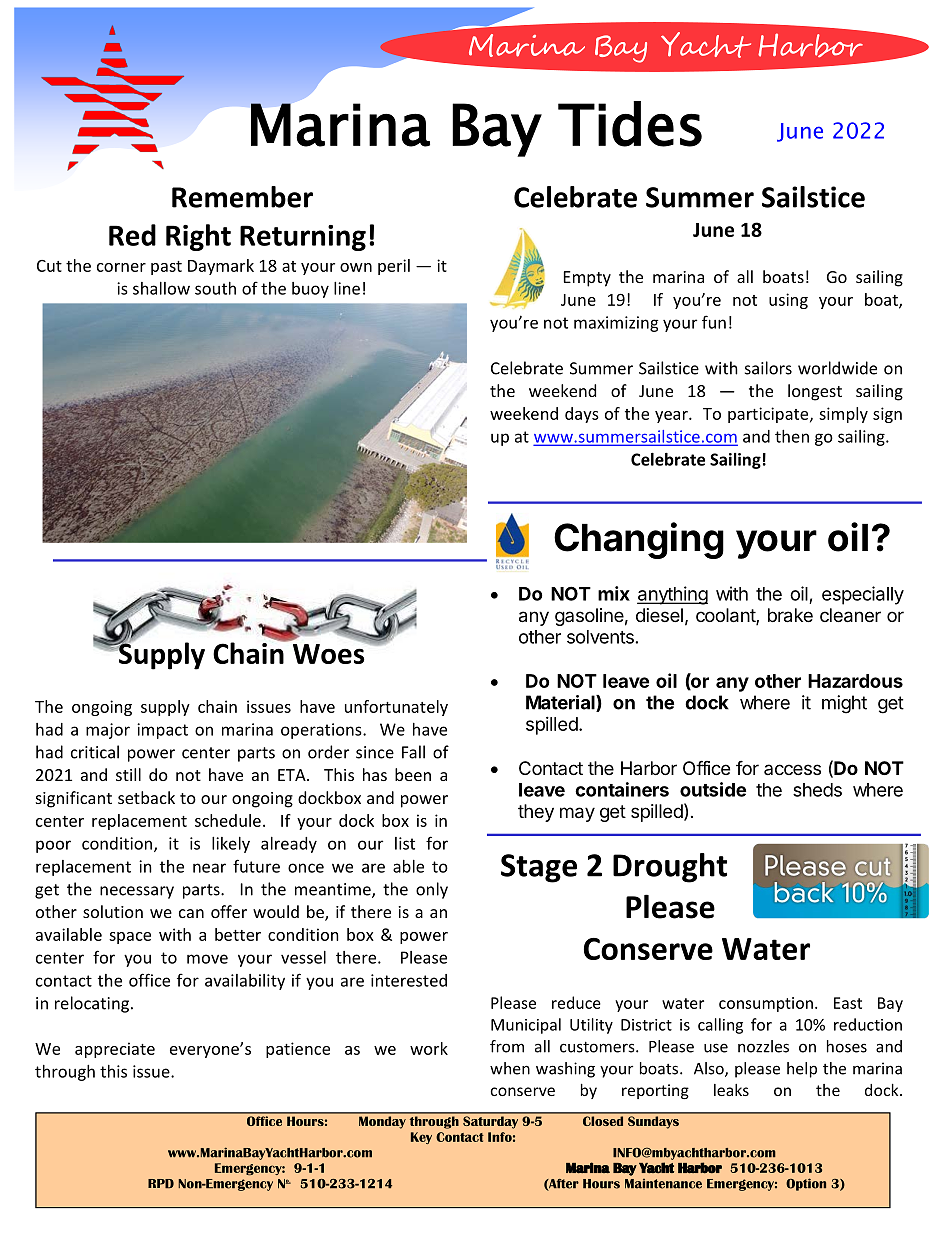 The width and height of the screenshot is (952, 1233). Describe the element at coordinates (817, 790) in the screenshot. I see `sheds` at that location.
